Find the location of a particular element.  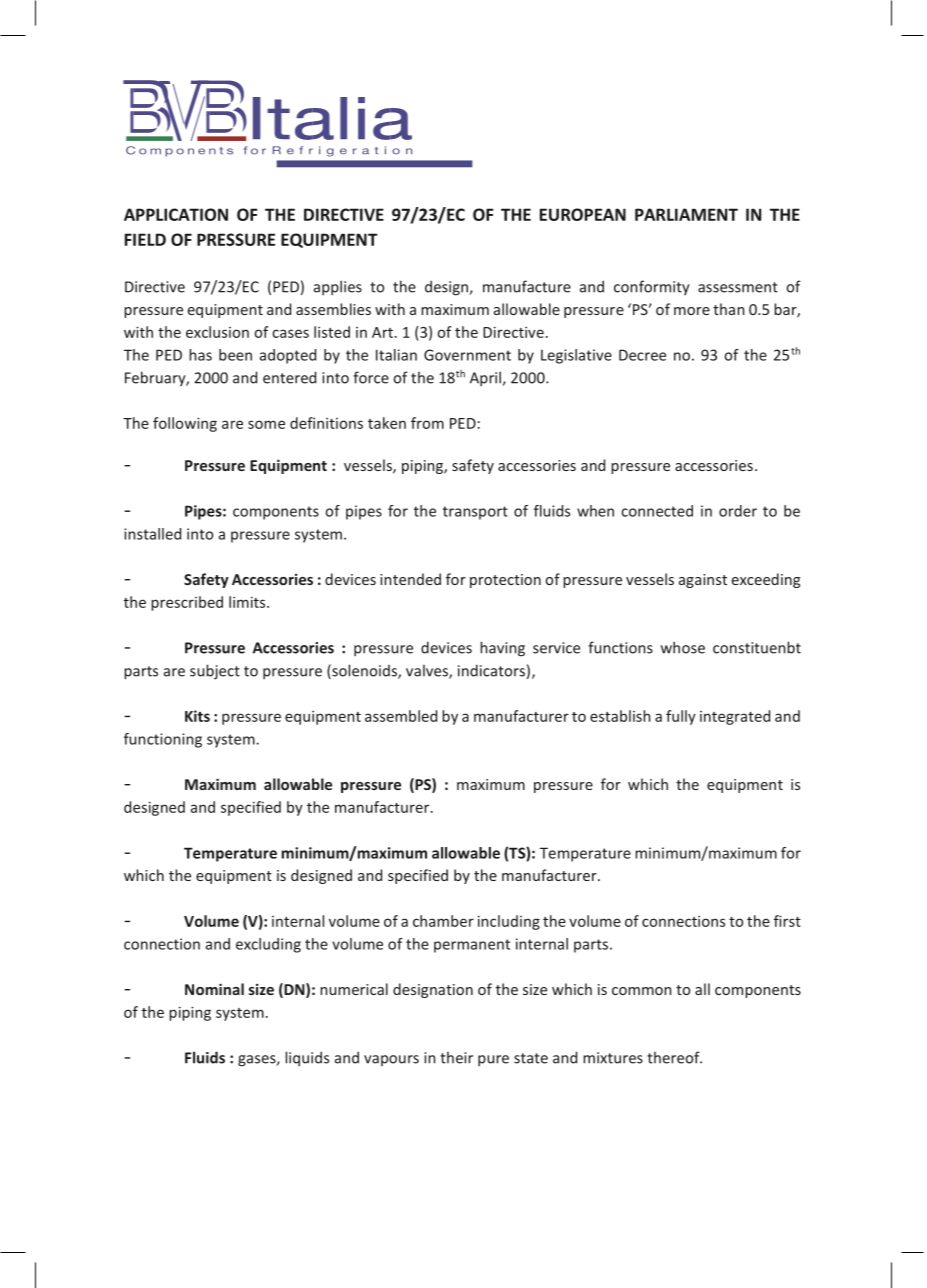

functioning is located at coordinates (163, 740).
